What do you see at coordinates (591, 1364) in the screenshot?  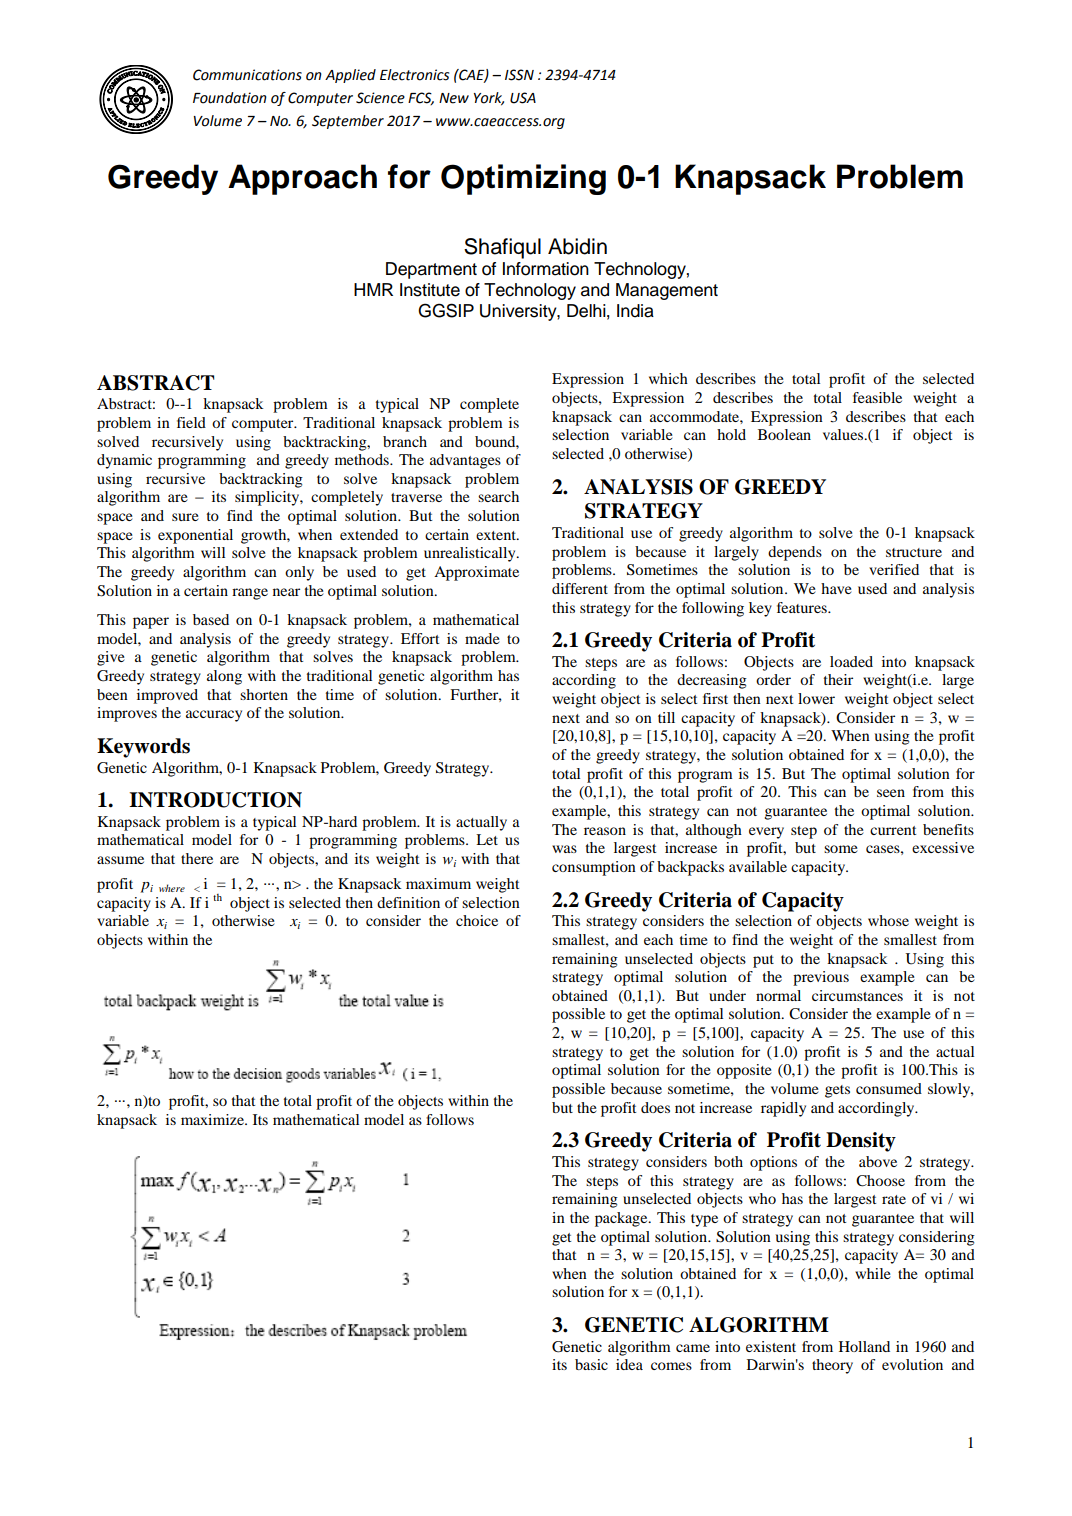 I see `basic` at bounding box center [591, 1364].
